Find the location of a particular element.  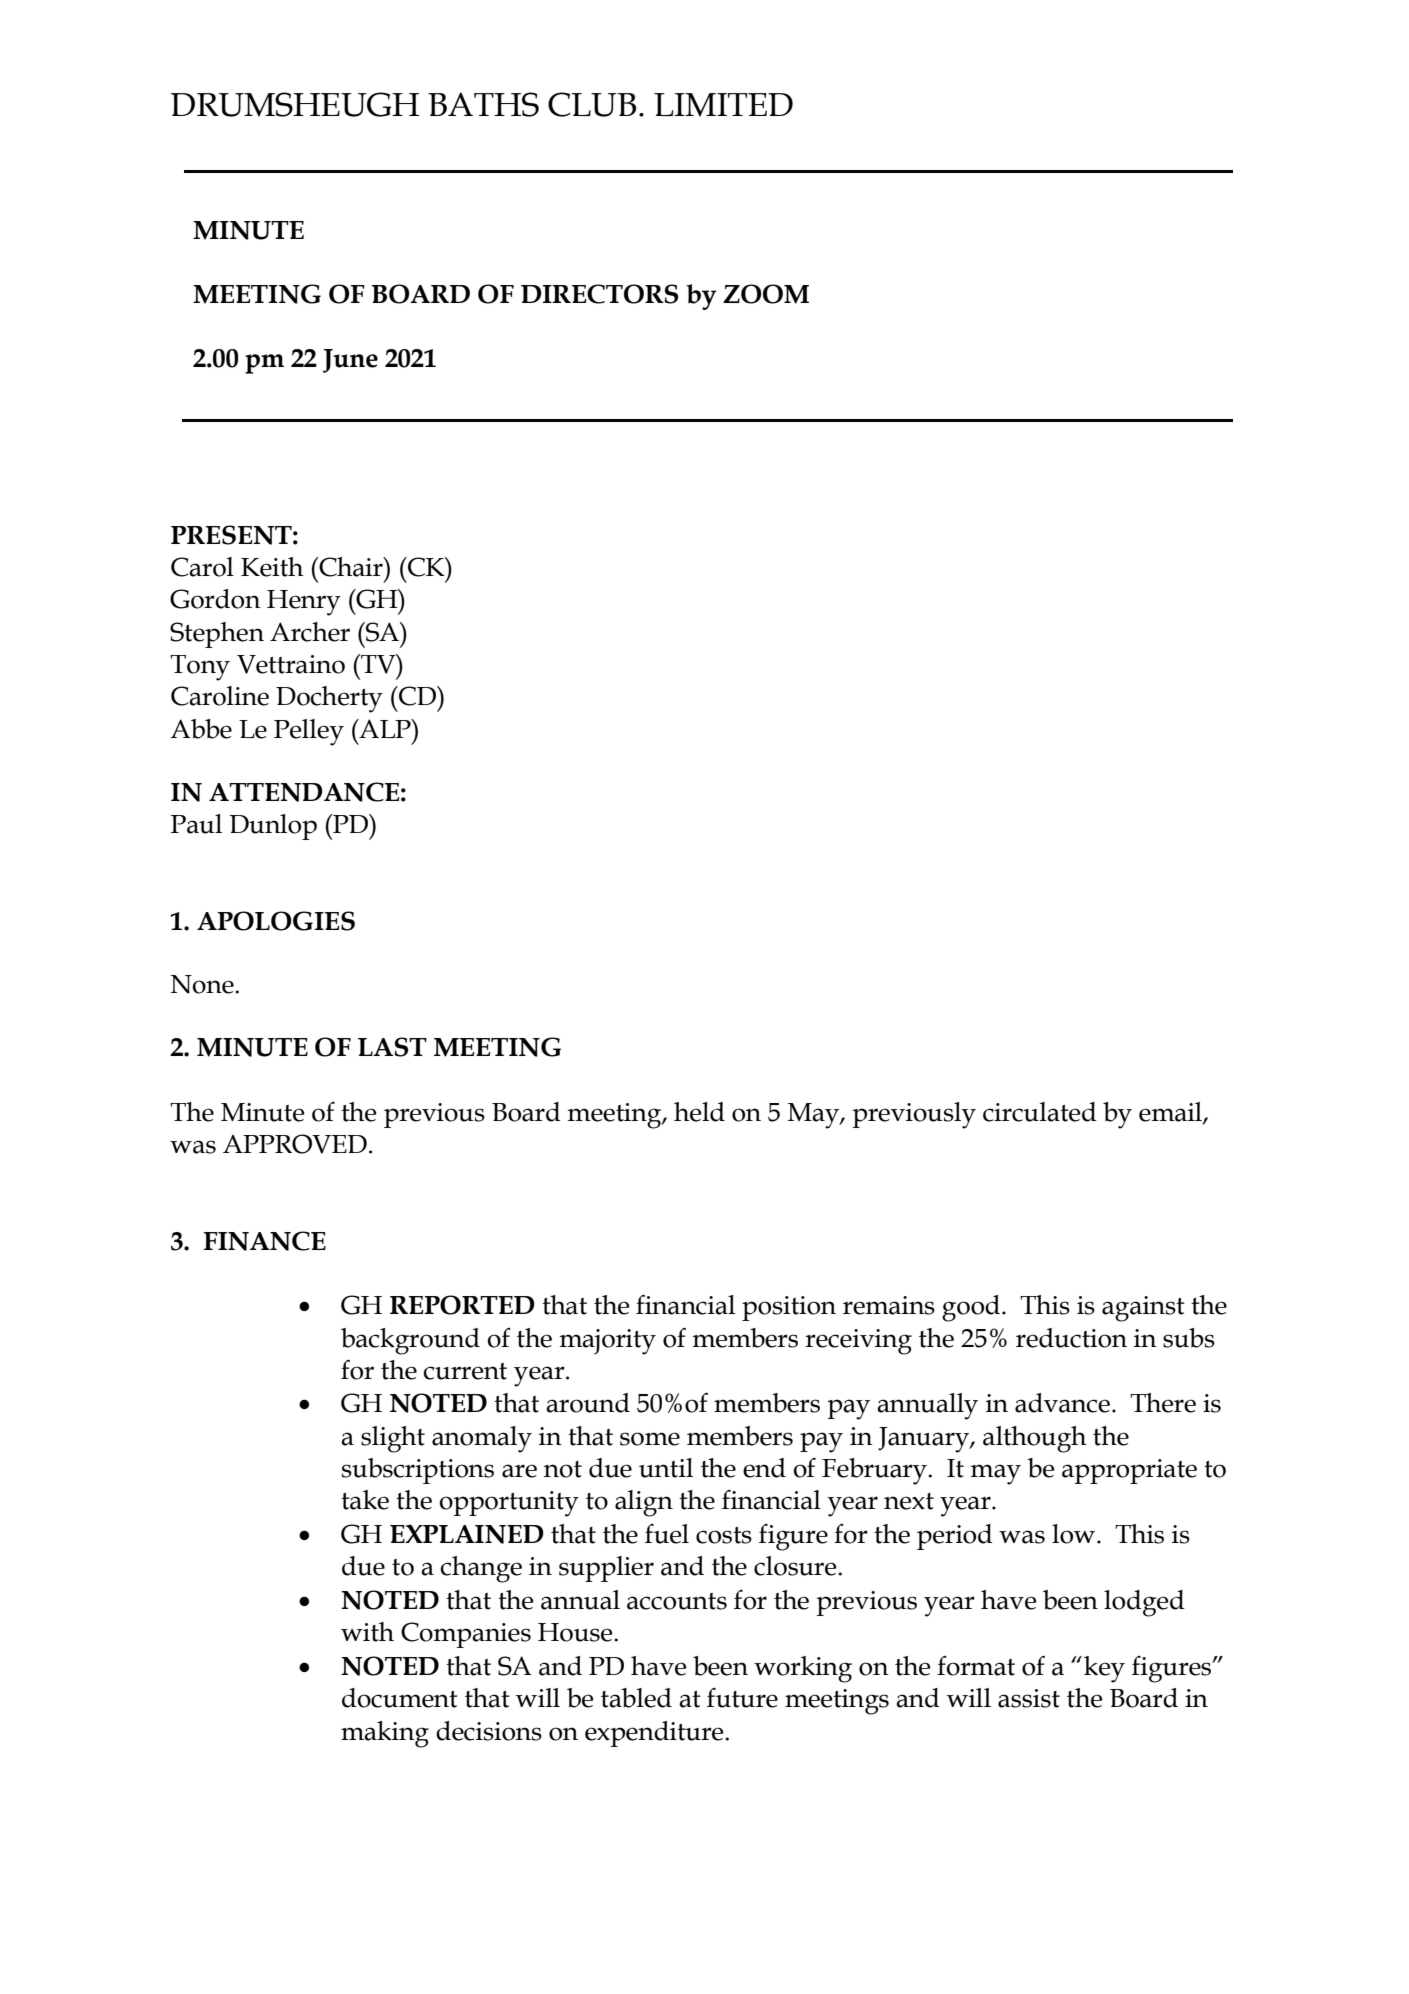

tabled is located at coordinates (636, 1698).
